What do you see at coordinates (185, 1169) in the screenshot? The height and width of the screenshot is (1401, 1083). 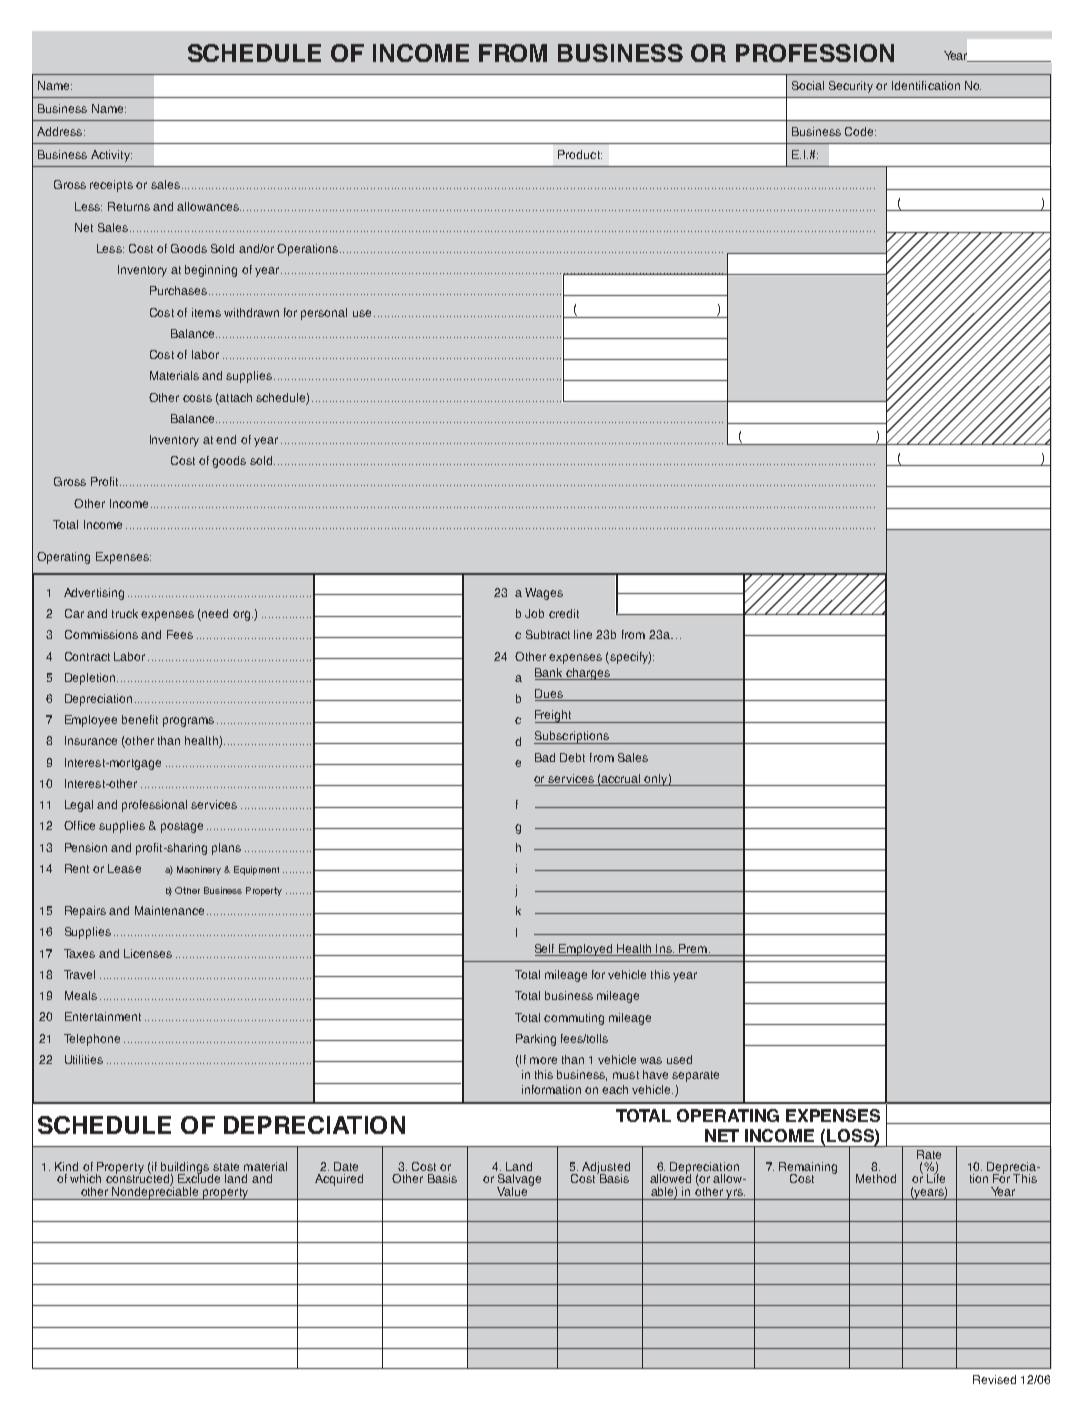 I see `buildings` at bounding box center [185, 1169].
